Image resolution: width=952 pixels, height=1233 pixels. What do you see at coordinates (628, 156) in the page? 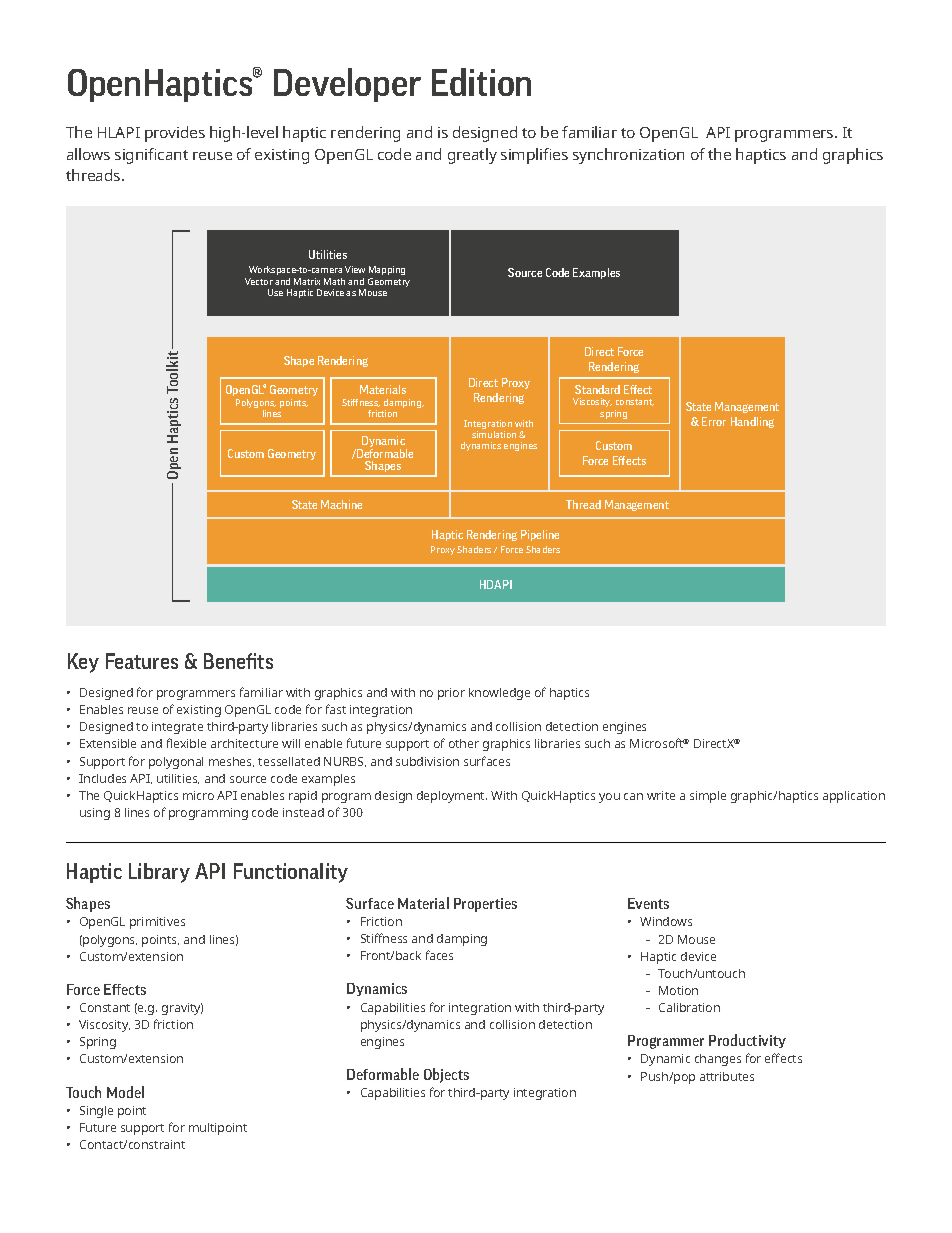
I see `synchronization` at bounding box center [628, 156].
